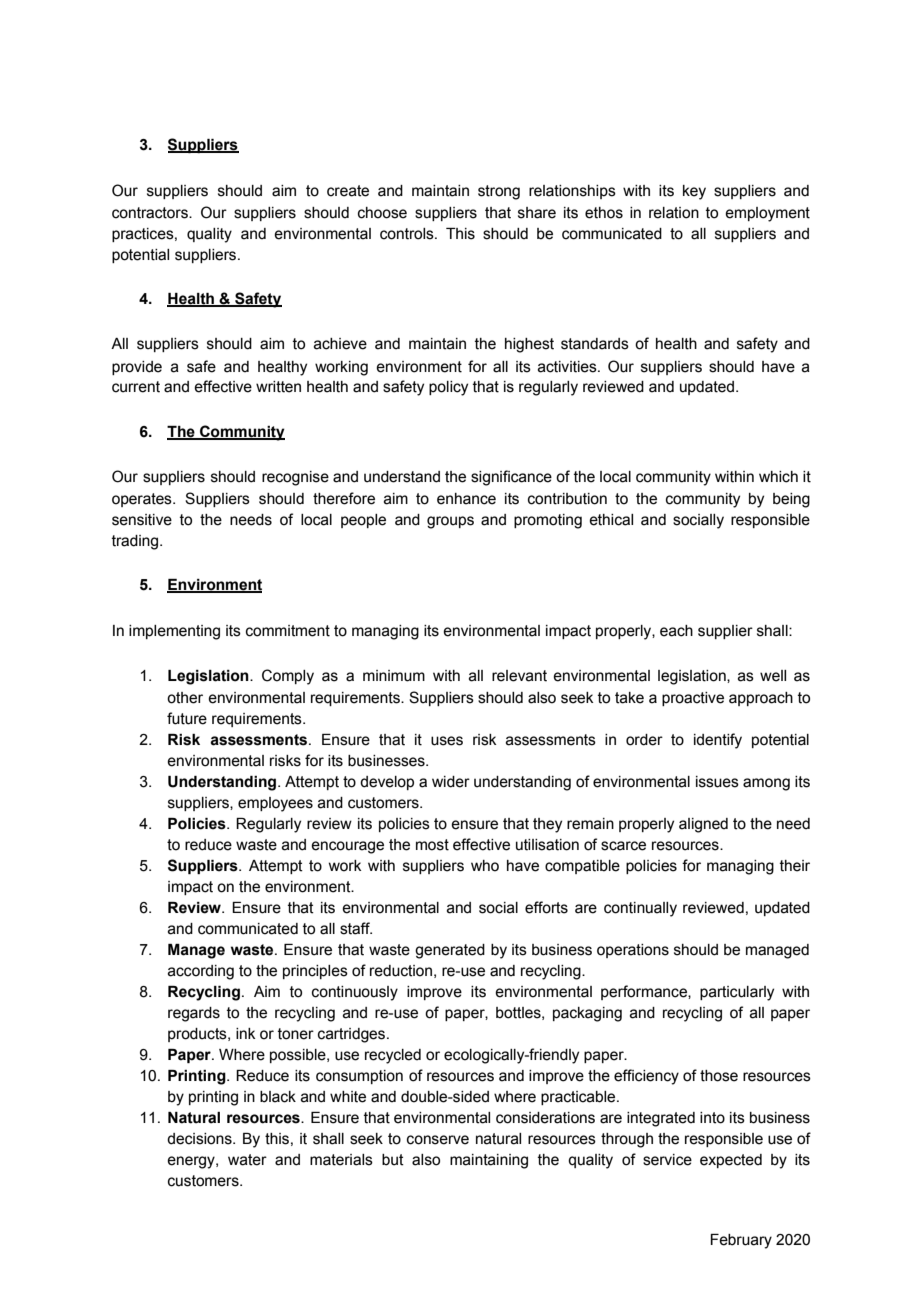 This image has height=1308, width=924. Describe the element at coordinates (676, 631) in the image. I see `each` at that location.
